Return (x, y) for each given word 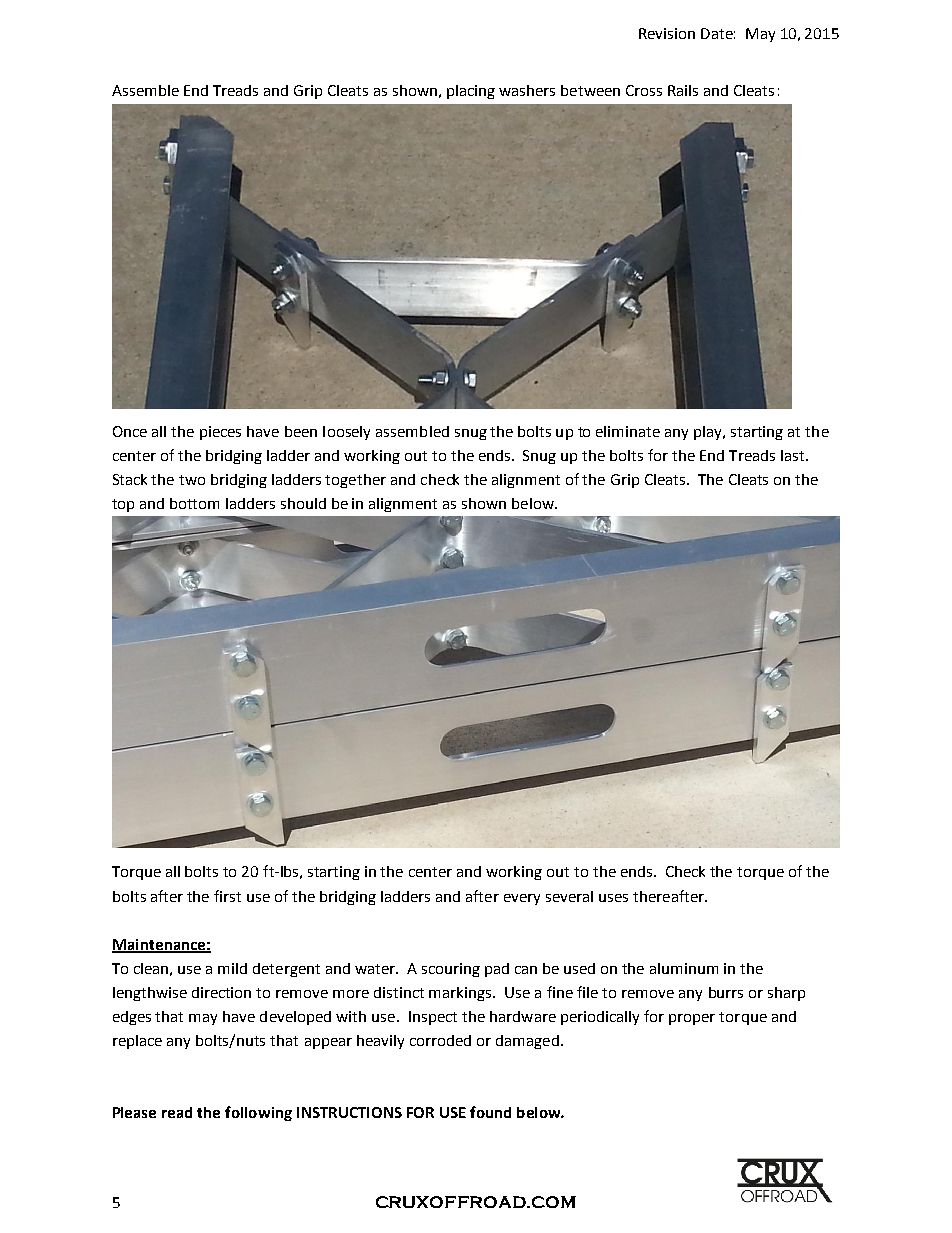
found (490, 1112)
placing (471, 92)
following (258, 1113)
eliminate (628, 431)
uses (613, 898)
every (522, 899)
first (227, 896)
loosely (346, 433)
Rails (683, 90)
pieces (220, 433)
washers (527, 90)
